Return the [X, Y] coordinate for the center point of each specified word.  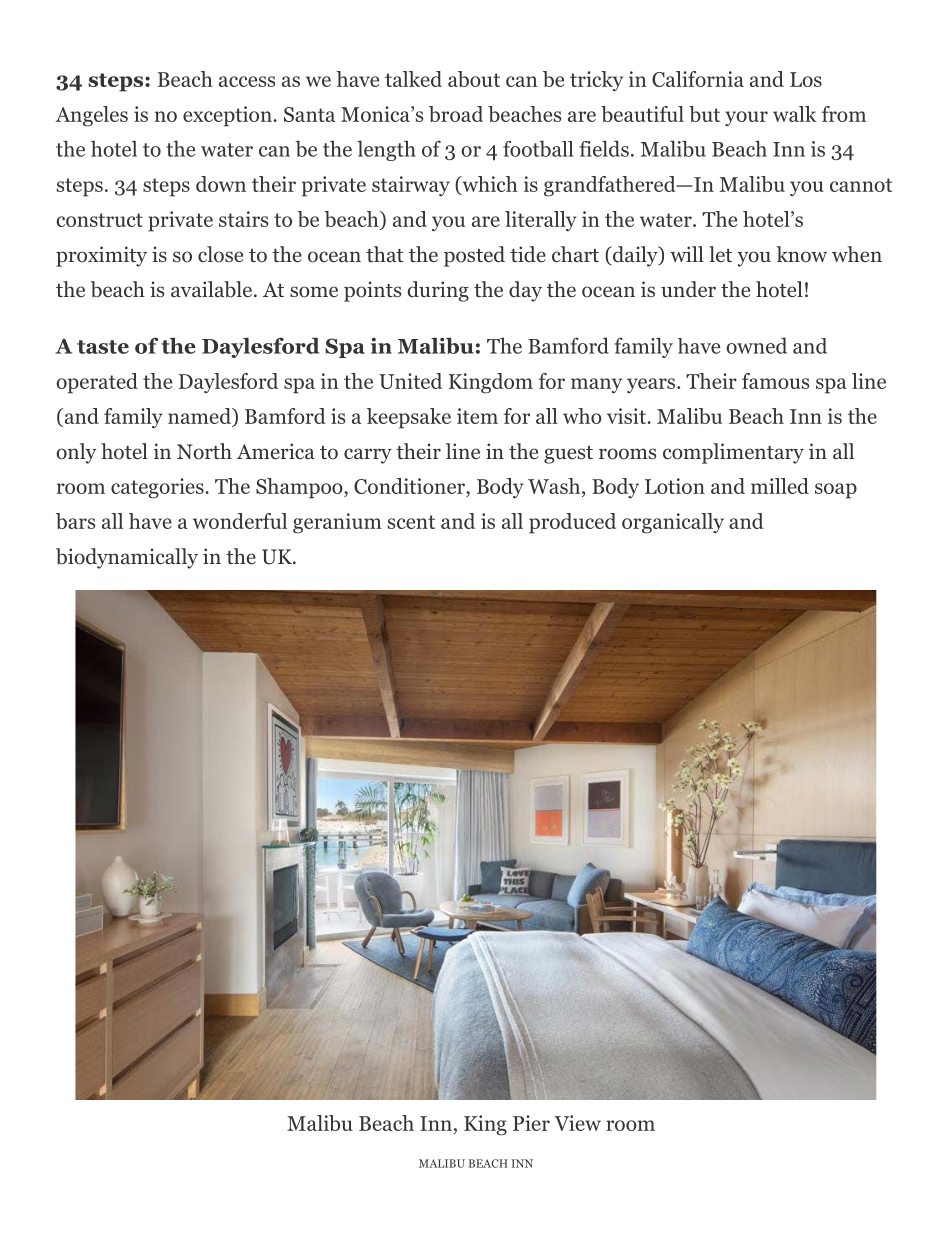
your [746, 118]
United [410, 381]
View [577, 1123]
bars [75, 521]
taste [103, 347]
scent [411, 522]
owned [756, 345]
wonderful [240, 521]
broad [456, 114]
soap [836, 491]
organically [673, 523]
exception [228, 116]
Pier [531, 1123]
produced [572, 523]
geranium [337, 523]
